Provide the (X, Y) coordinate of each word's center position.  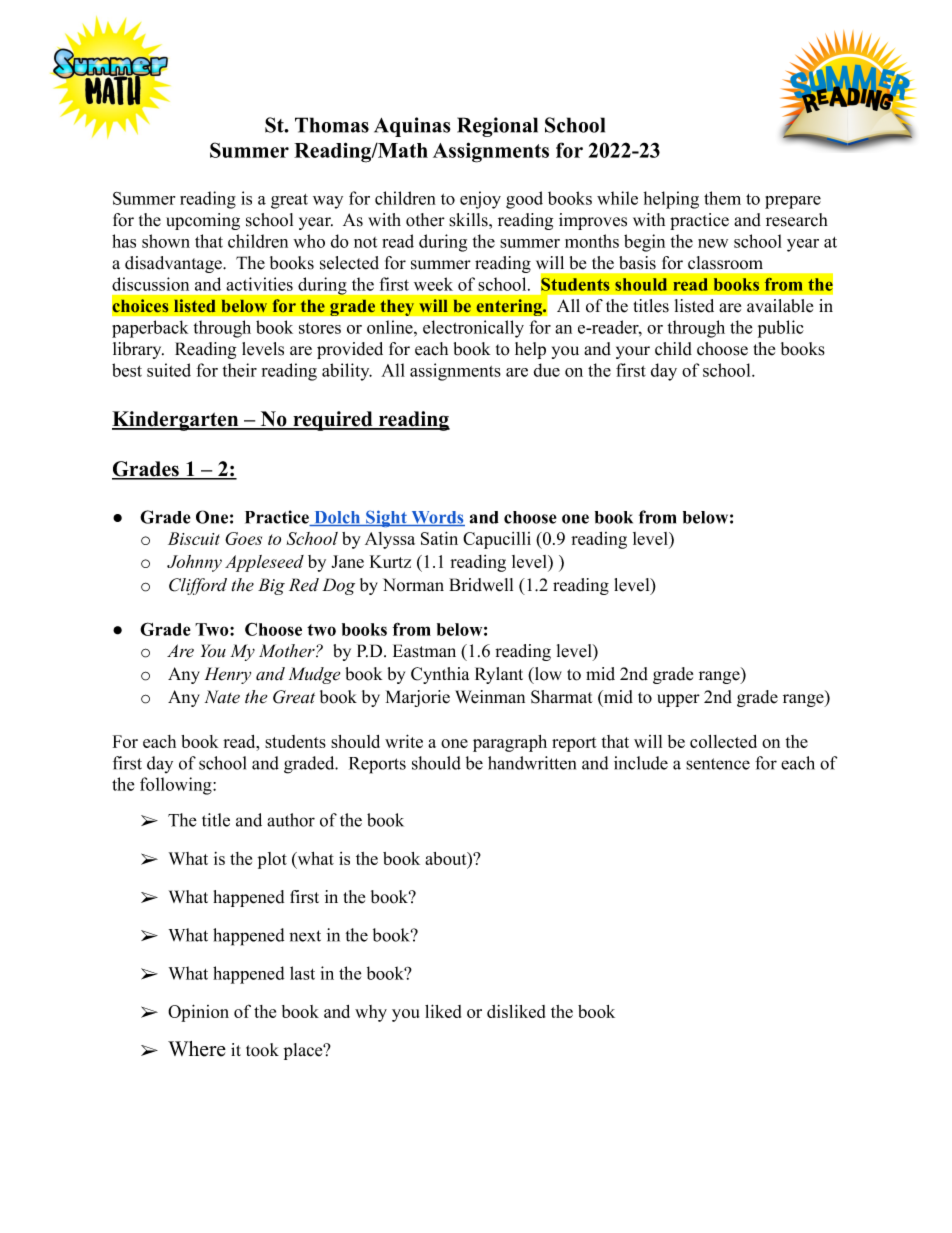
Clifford (198, 586)
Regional (497, 127)
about (447, 858)
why (371, 1013)
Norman (413, 585)
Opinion (198, 1013)
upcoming (203, 221)
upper (678, 700)
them (722, 198)
